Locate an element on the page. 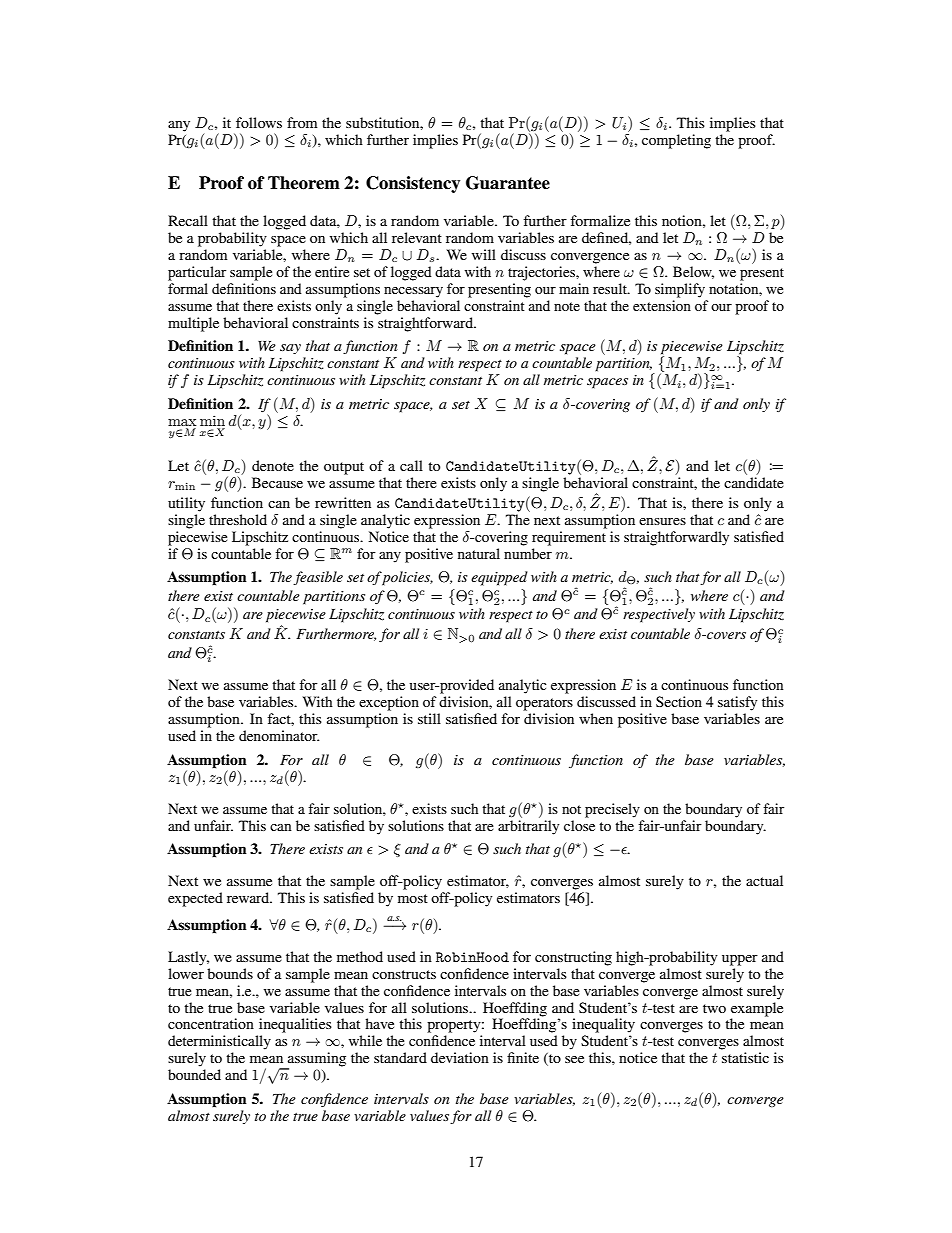 The width and height of the page is (952, 1233). covers is located at coordinates (725, 635).
